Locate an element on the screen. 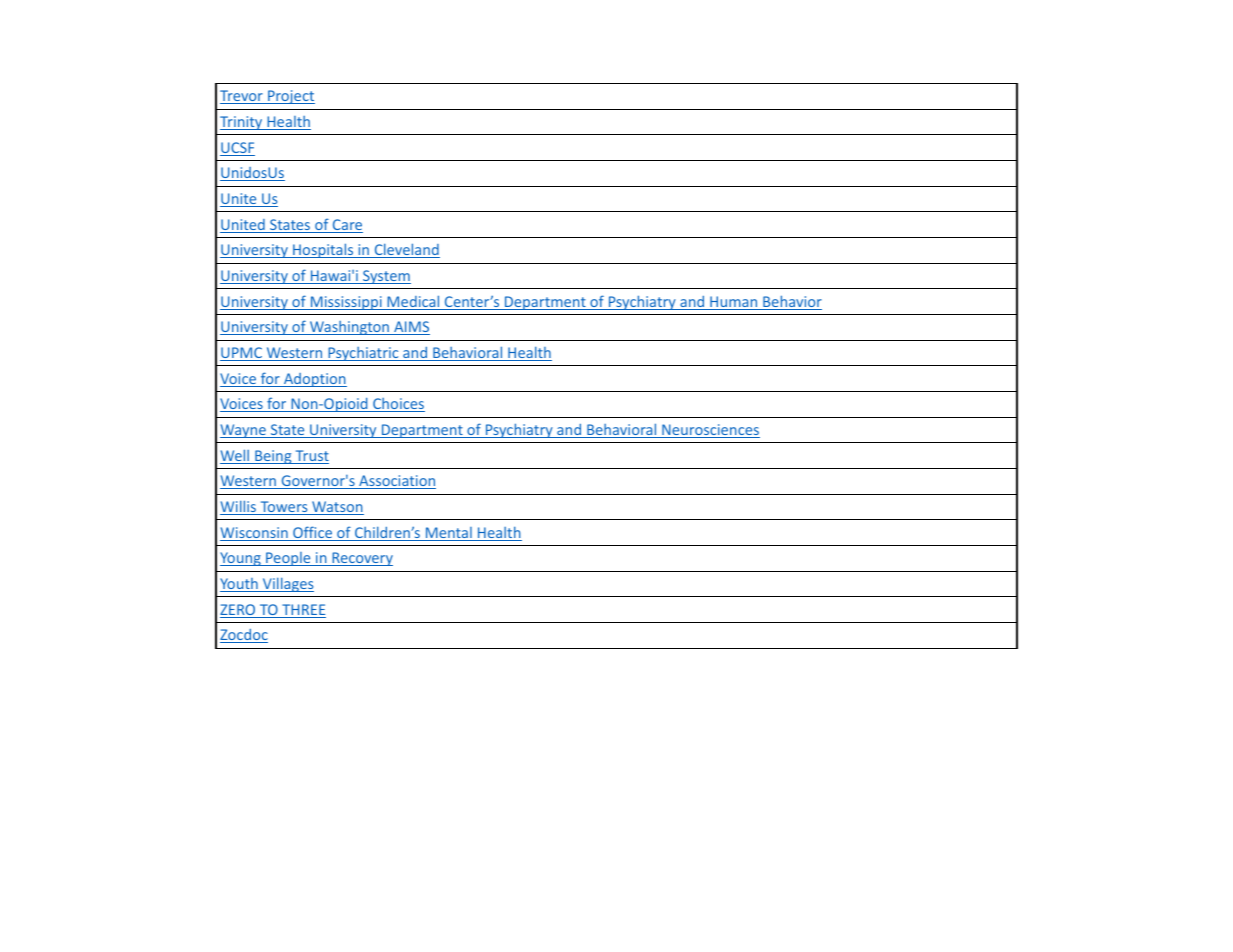  Mississippi is located at coordinates (346, 303).
